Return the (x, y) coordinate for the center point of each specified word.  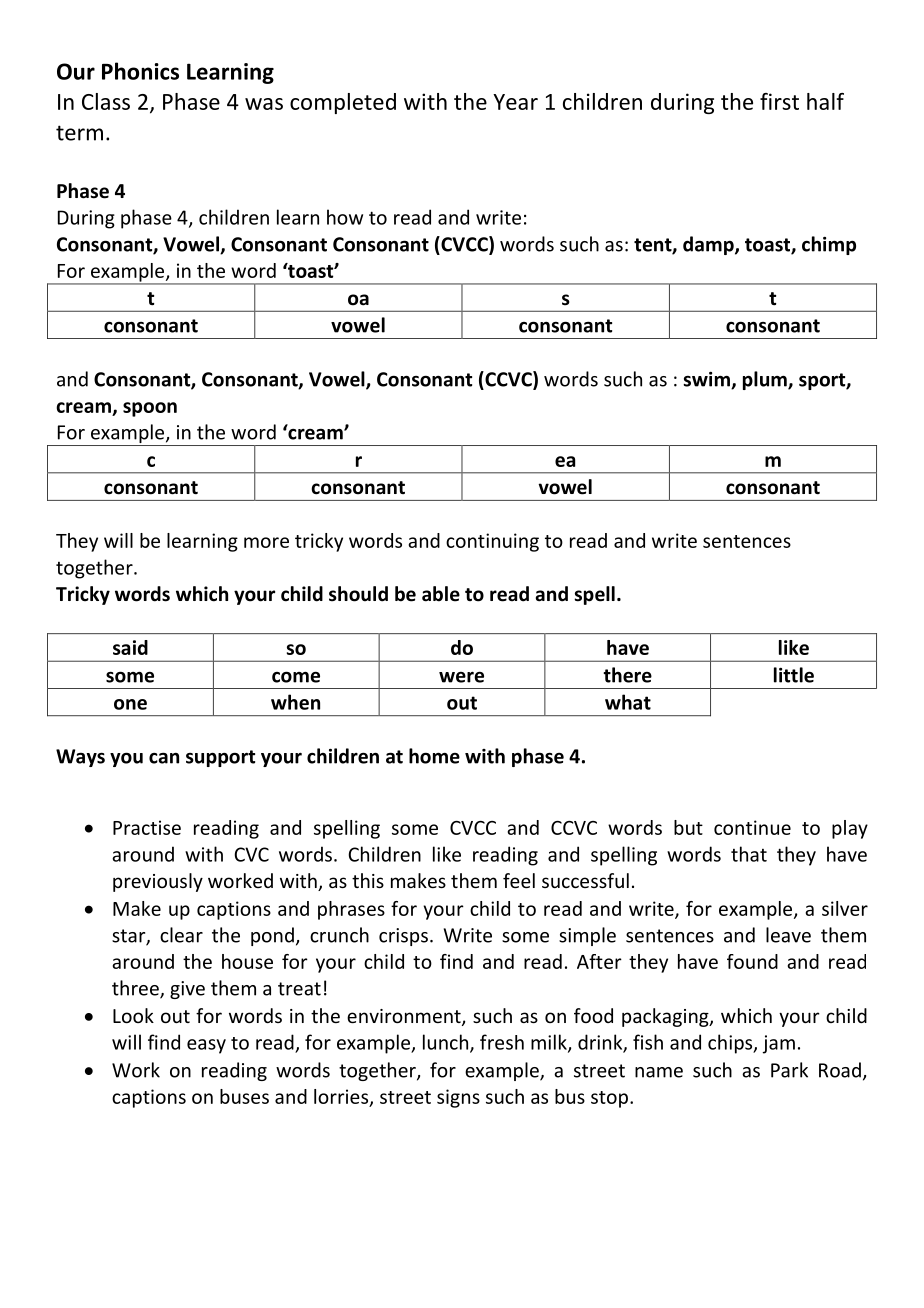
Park (789, 1070)
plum (766, 380)
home (434, 756)
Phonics (140, 71)
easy (206, 1046)
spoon (150, 409)
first (779, 101)
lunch (447, 1043)
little (794, 675)
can (164, 758)
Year (515, 102)
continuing (492, 542)
